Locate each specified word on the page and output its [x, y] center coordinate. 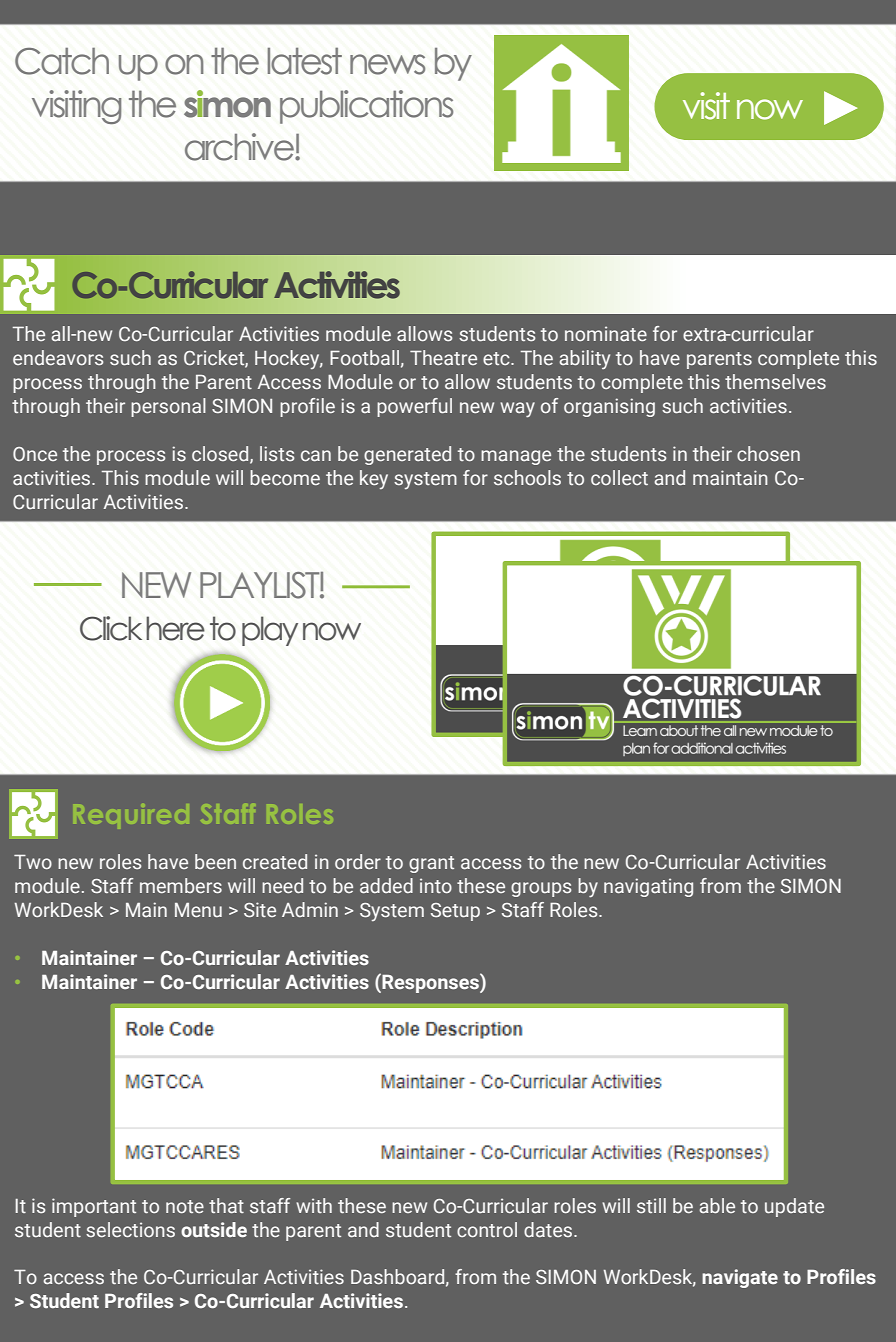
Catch [62, 61]
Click [111, 628]
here [175, 628]
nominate [606, 334]
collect [619, 477]
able [717, 1206]
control [487, 1230]
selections [130, 1230]
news [387, 64]
